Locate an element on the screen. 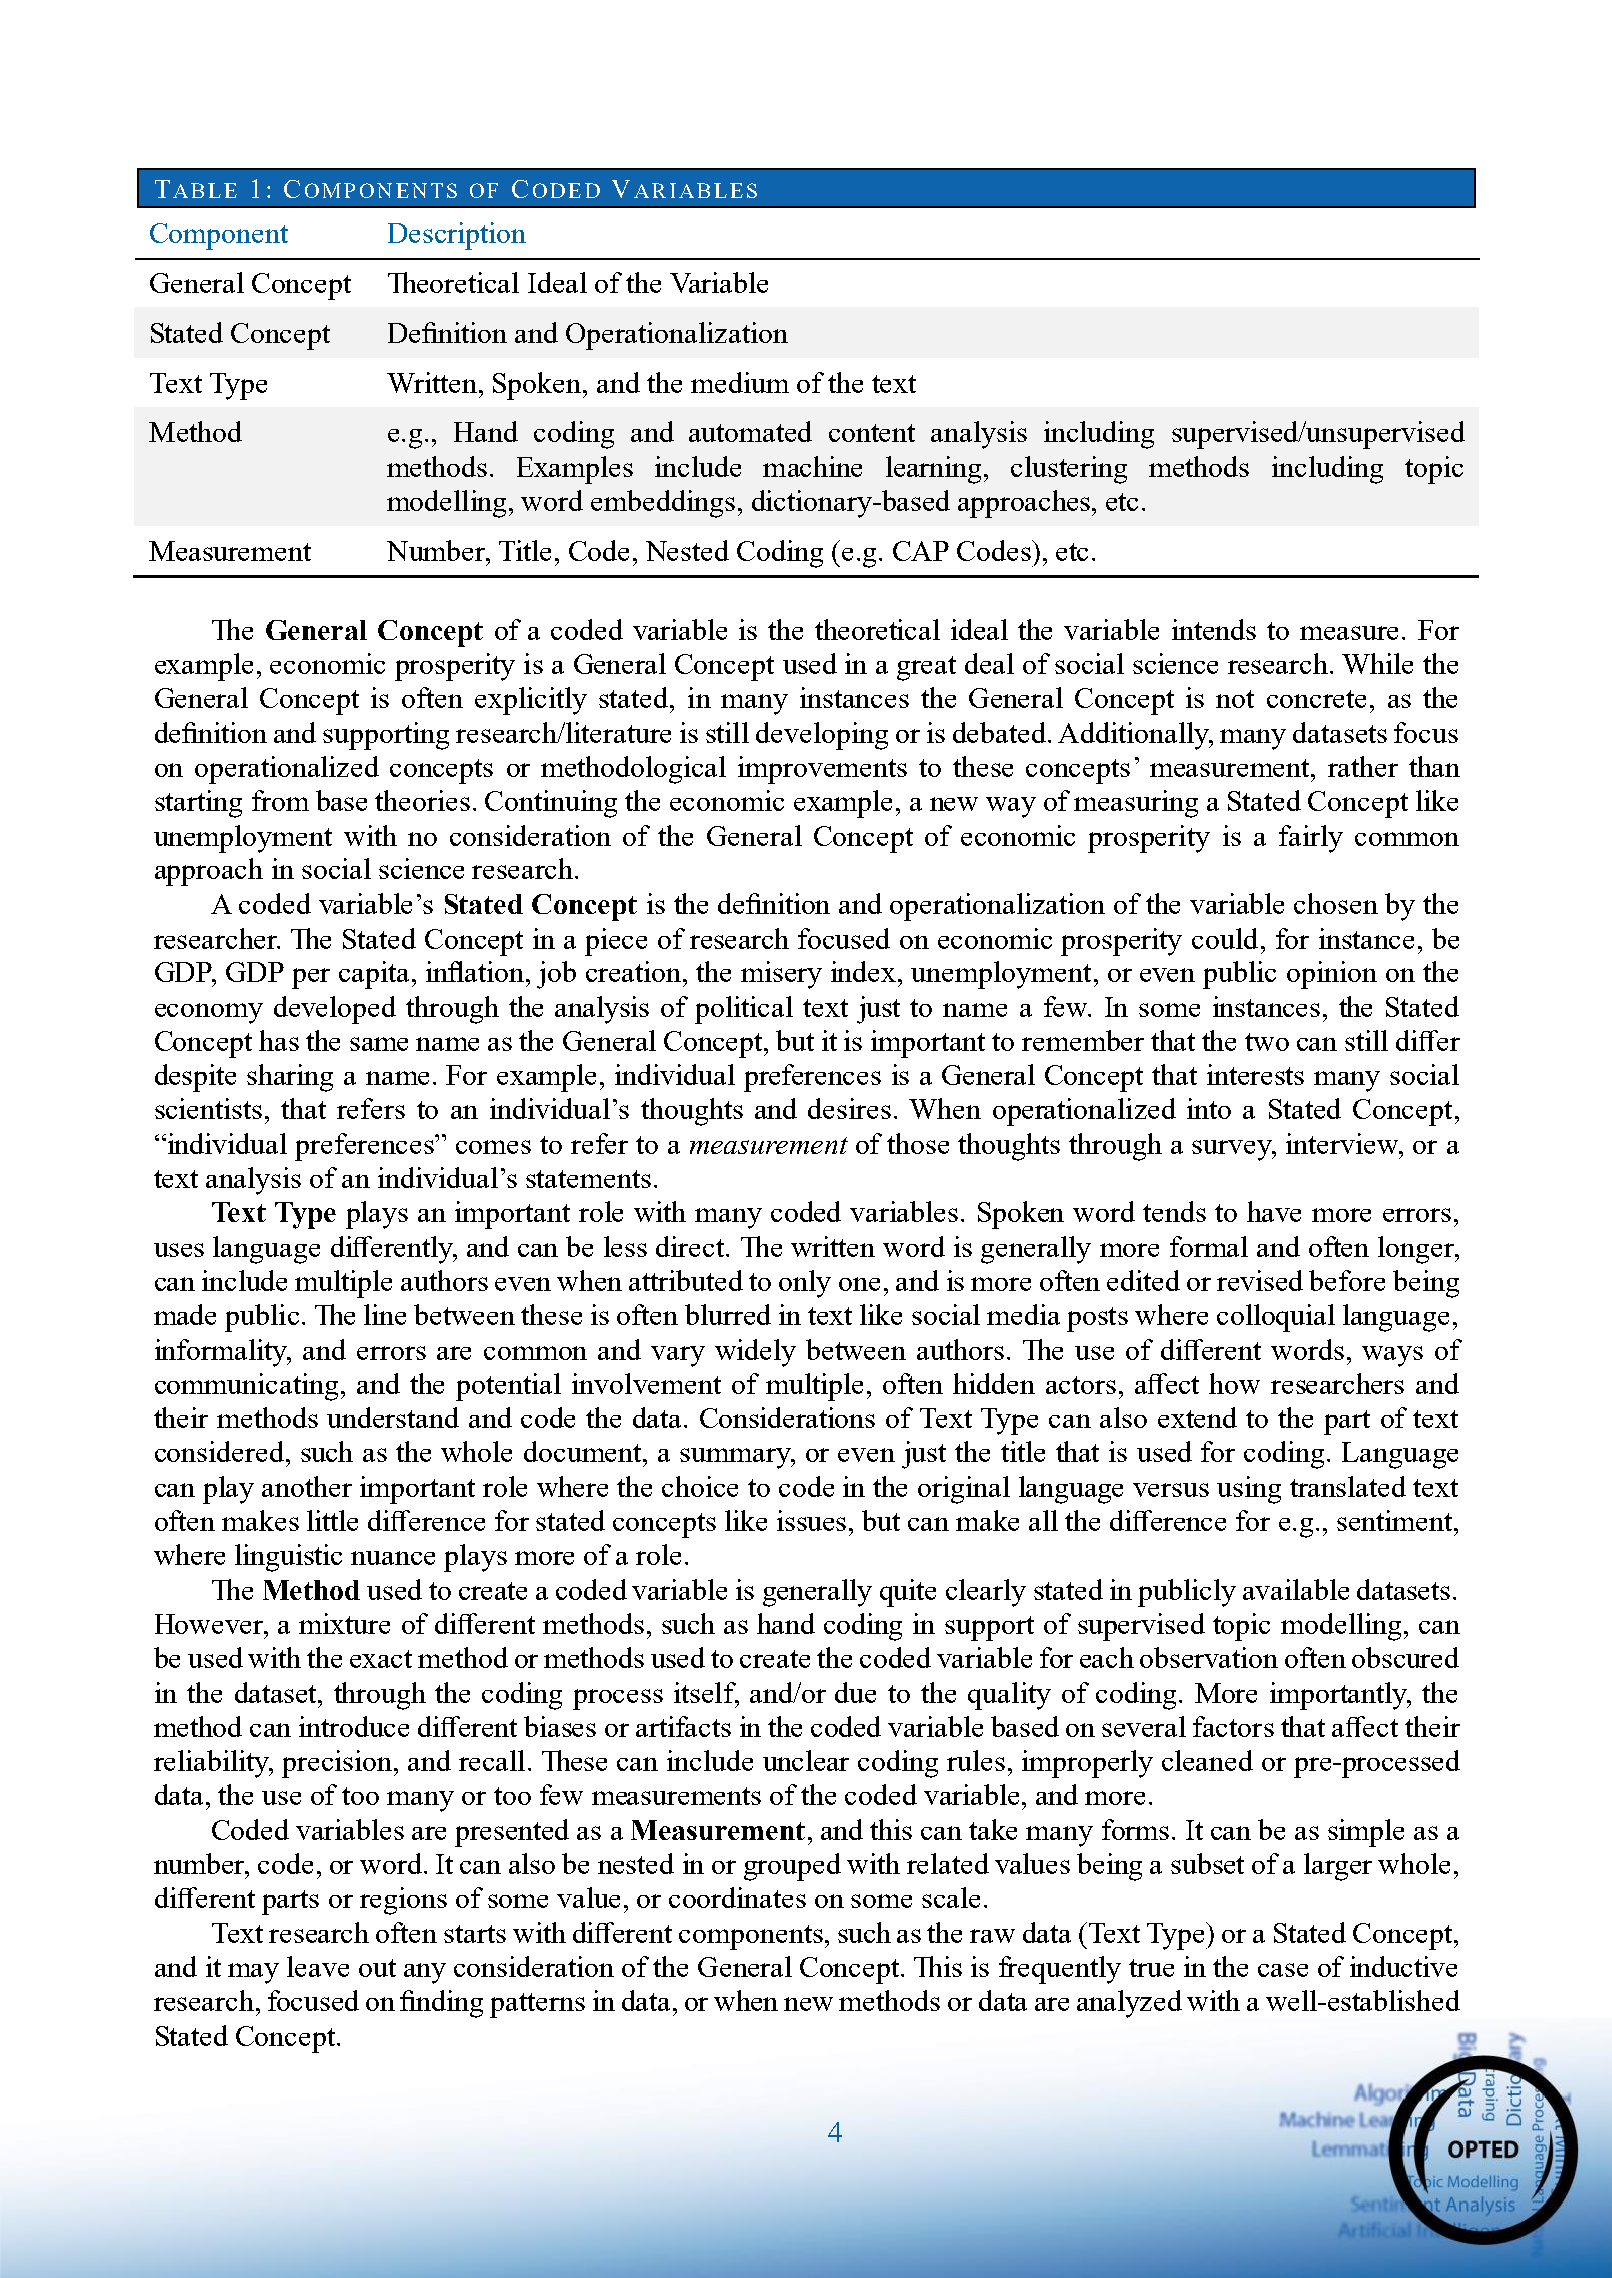 The image size is (1612, 2278). from is located at coordinates (280, 800).
